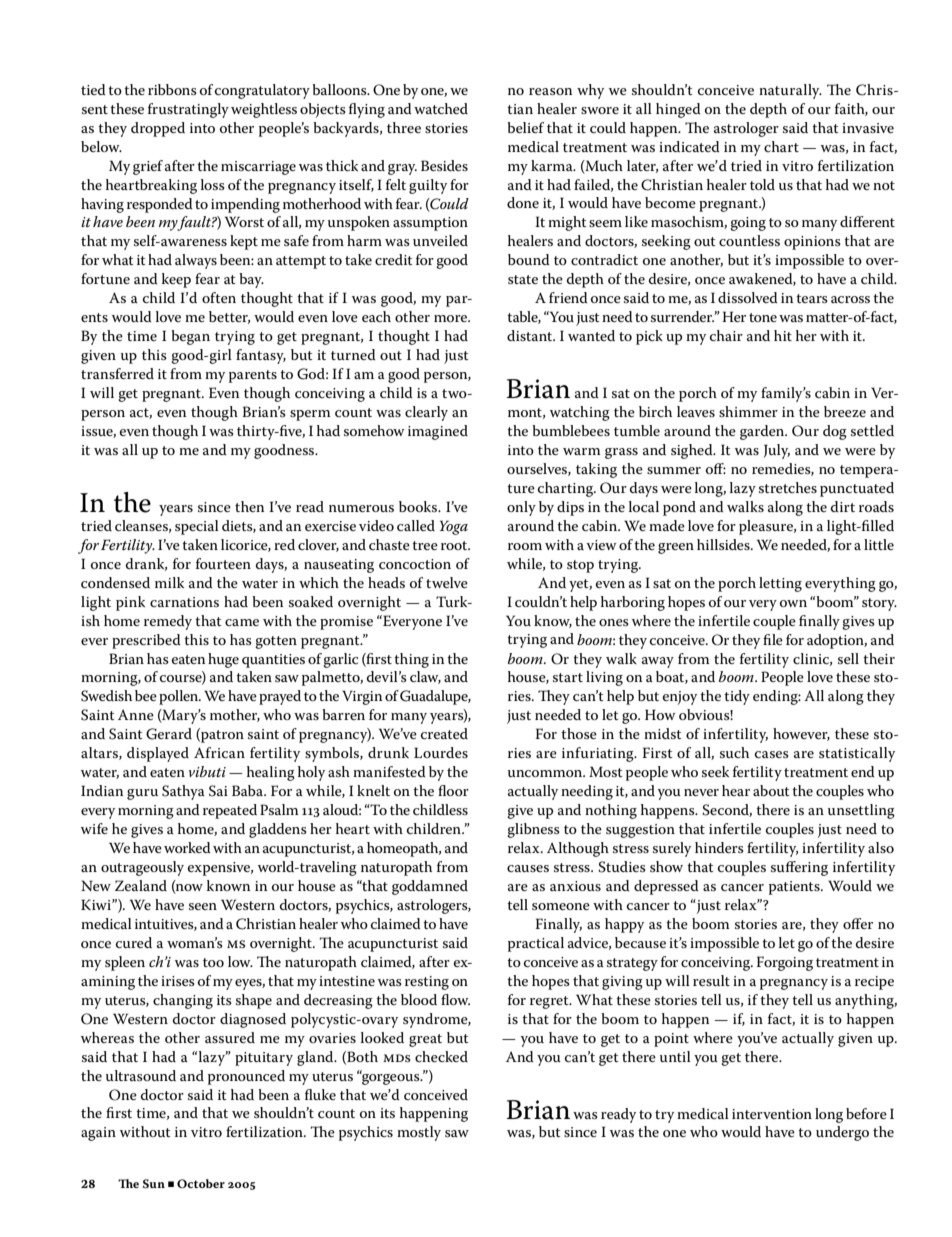 This screenshot has height=1237, width=952. I want to click on claw, so click(425, 677).
